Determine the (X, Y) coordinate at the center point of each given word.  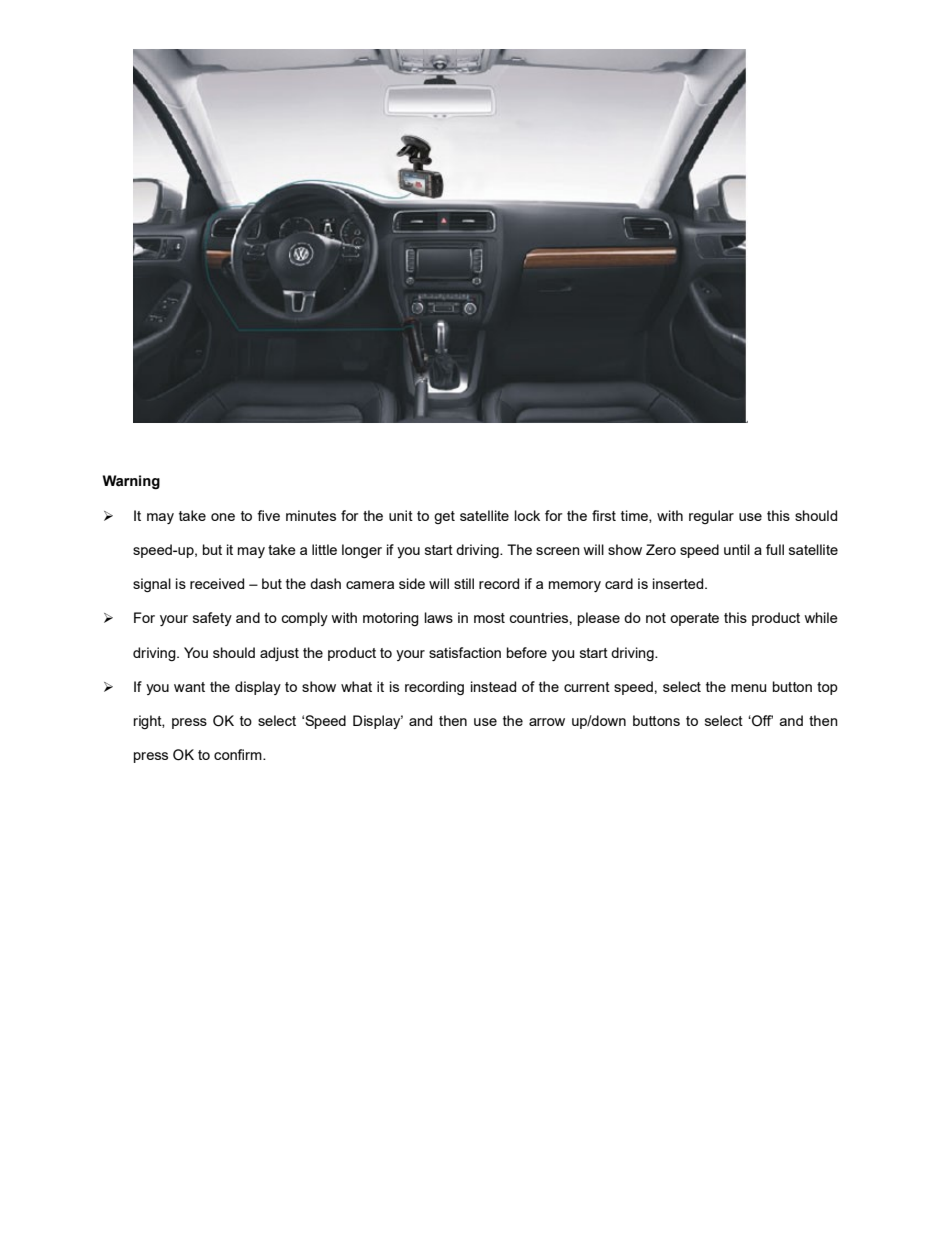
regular (711, 517)
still (464, 583)
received (217, 583)
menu (748, 688)
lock (527, 515)
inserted (679, 583)
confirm (239, 754)
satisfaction (465, 652)
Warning (131, 482)
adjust (279, 654)
